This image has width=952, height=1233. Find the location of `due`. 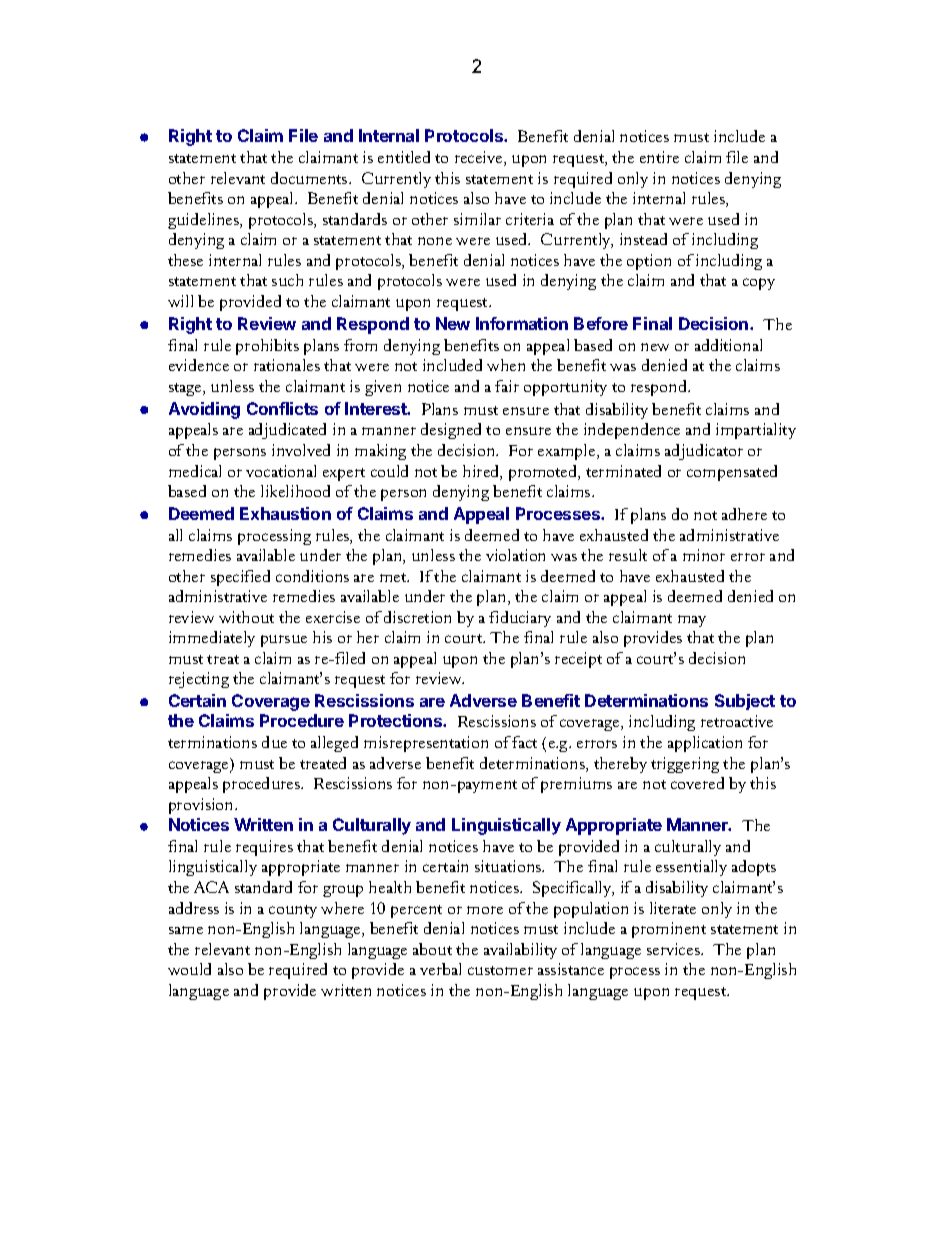

due is located at coordinates (274, 742).
